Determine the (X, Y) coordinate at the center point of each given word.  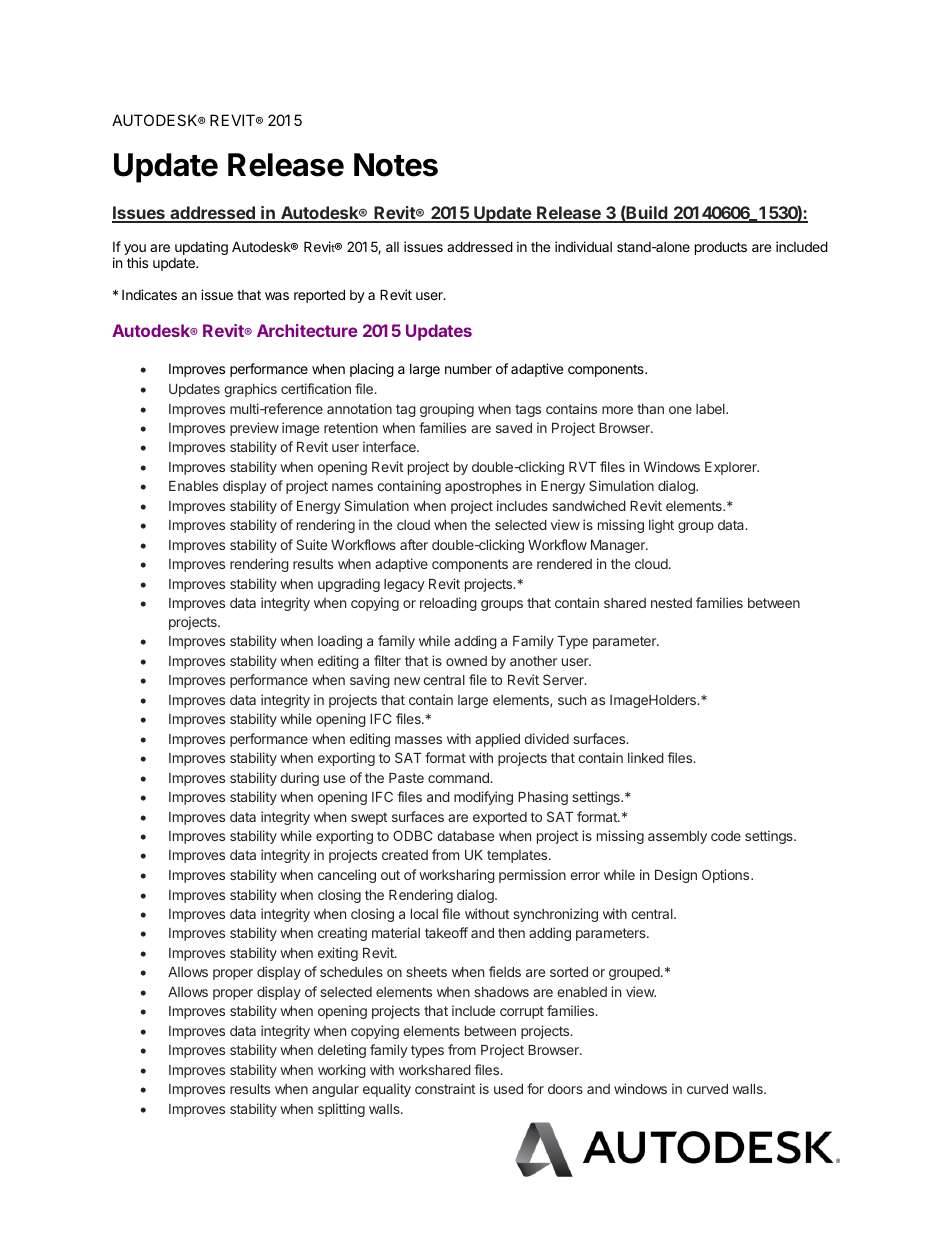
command (459, 778)
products (721, 248)
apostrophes (483, 487)
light (661, 526)
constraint (445, 1088)
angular (335, 1090)
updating (201, 248)
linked (646, 757)
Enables (193, 486)
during (299, 779)
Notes (396, 165)
